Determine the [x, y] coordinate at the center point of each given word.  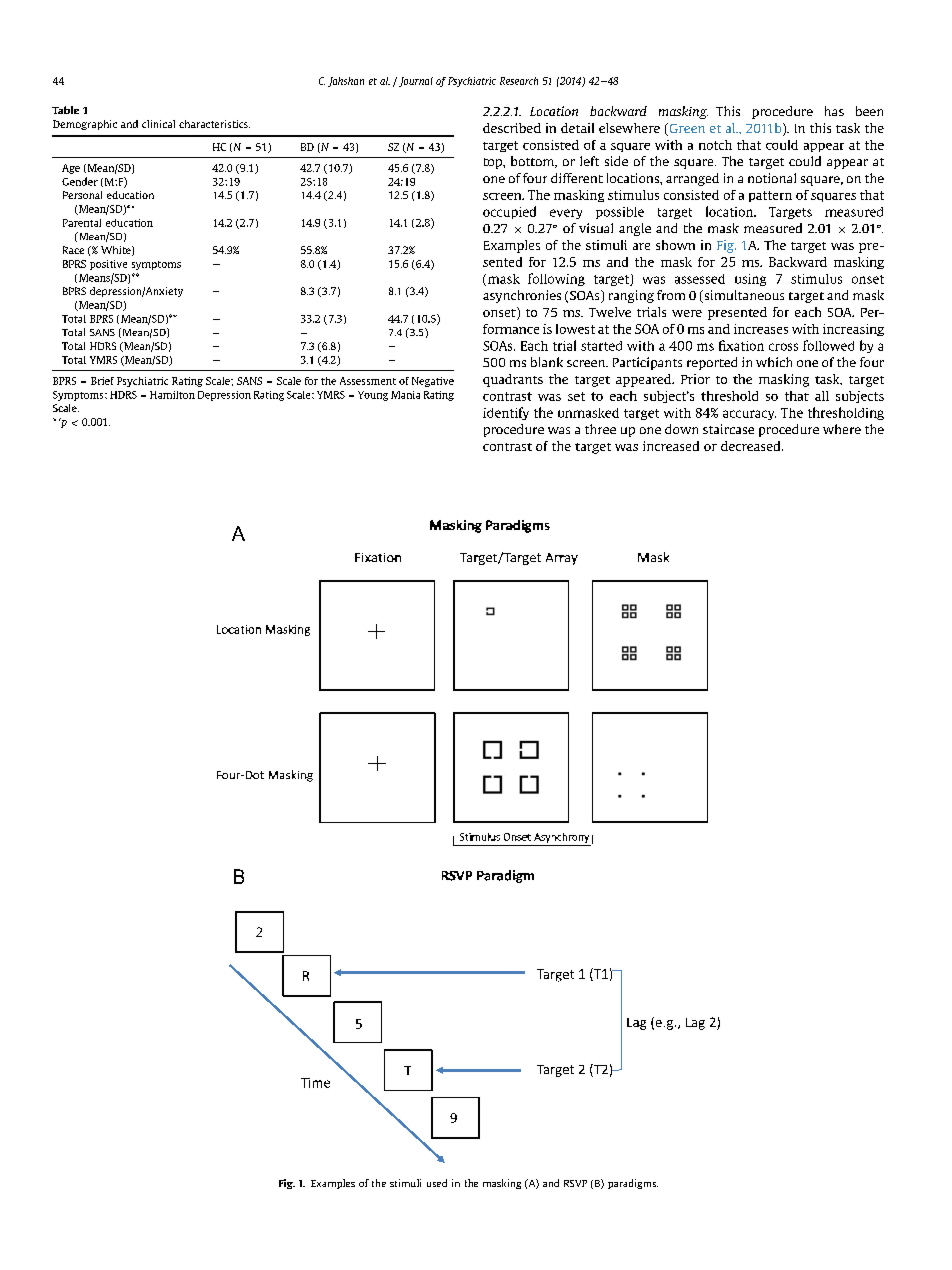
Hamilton [172, 395]
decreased [752, 446]
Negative [433, 382]
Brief [102, 381]
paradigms [633, 1184]
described [512, 128]
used [437, 1183]
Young [373, 396]
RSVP [575, 1183]
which [774, 362]
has [834, 111]
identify [506, 413]
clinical [158, 124]
